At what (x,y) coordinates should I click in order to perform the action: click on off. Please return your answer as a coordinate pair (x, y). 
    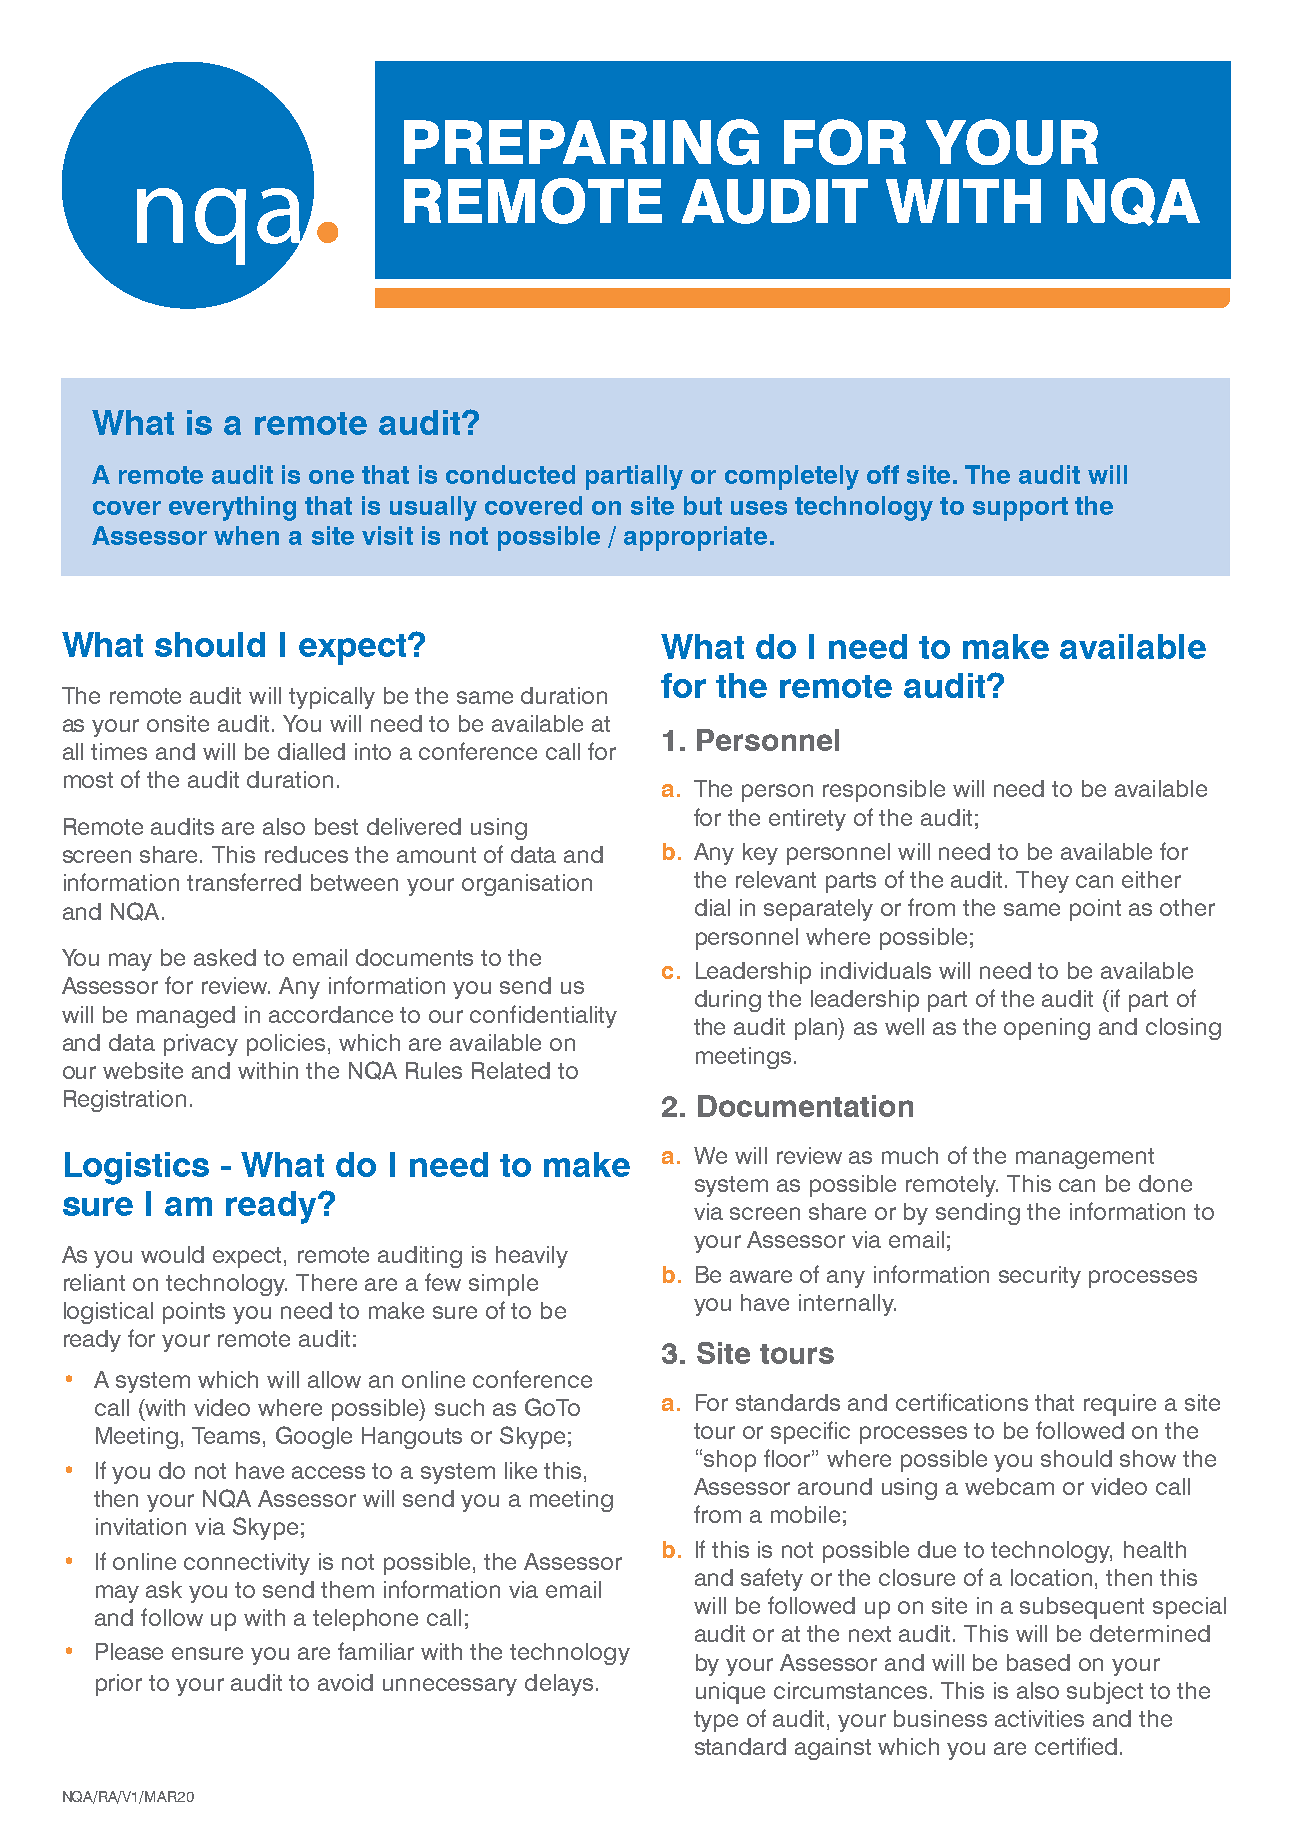
    Looking at the image, I should click on (883, 474).
